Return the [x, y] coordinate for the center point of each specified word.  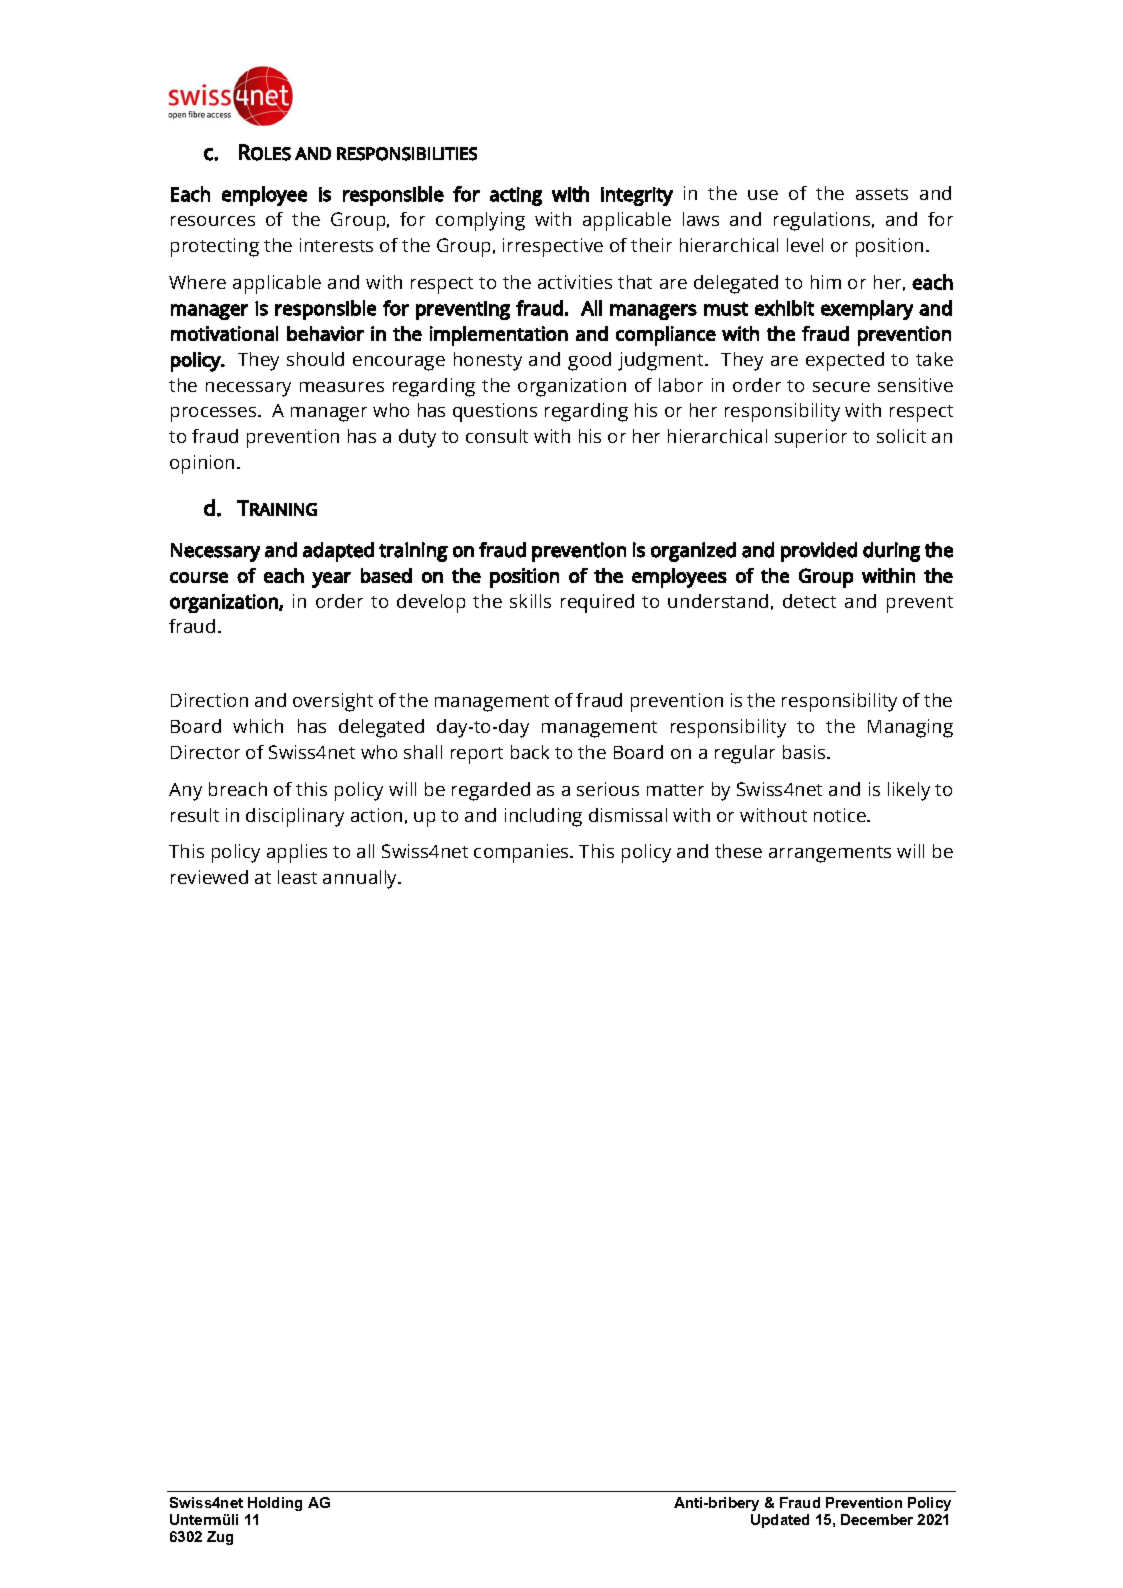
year [331, 580]
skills [530, 601]
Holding [275, 1504]
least [297, 877]
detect [809, 601]
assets [882, 194]
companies [522, 853]
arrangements [830, 854]
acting [516, 196]
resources [213, 221]
